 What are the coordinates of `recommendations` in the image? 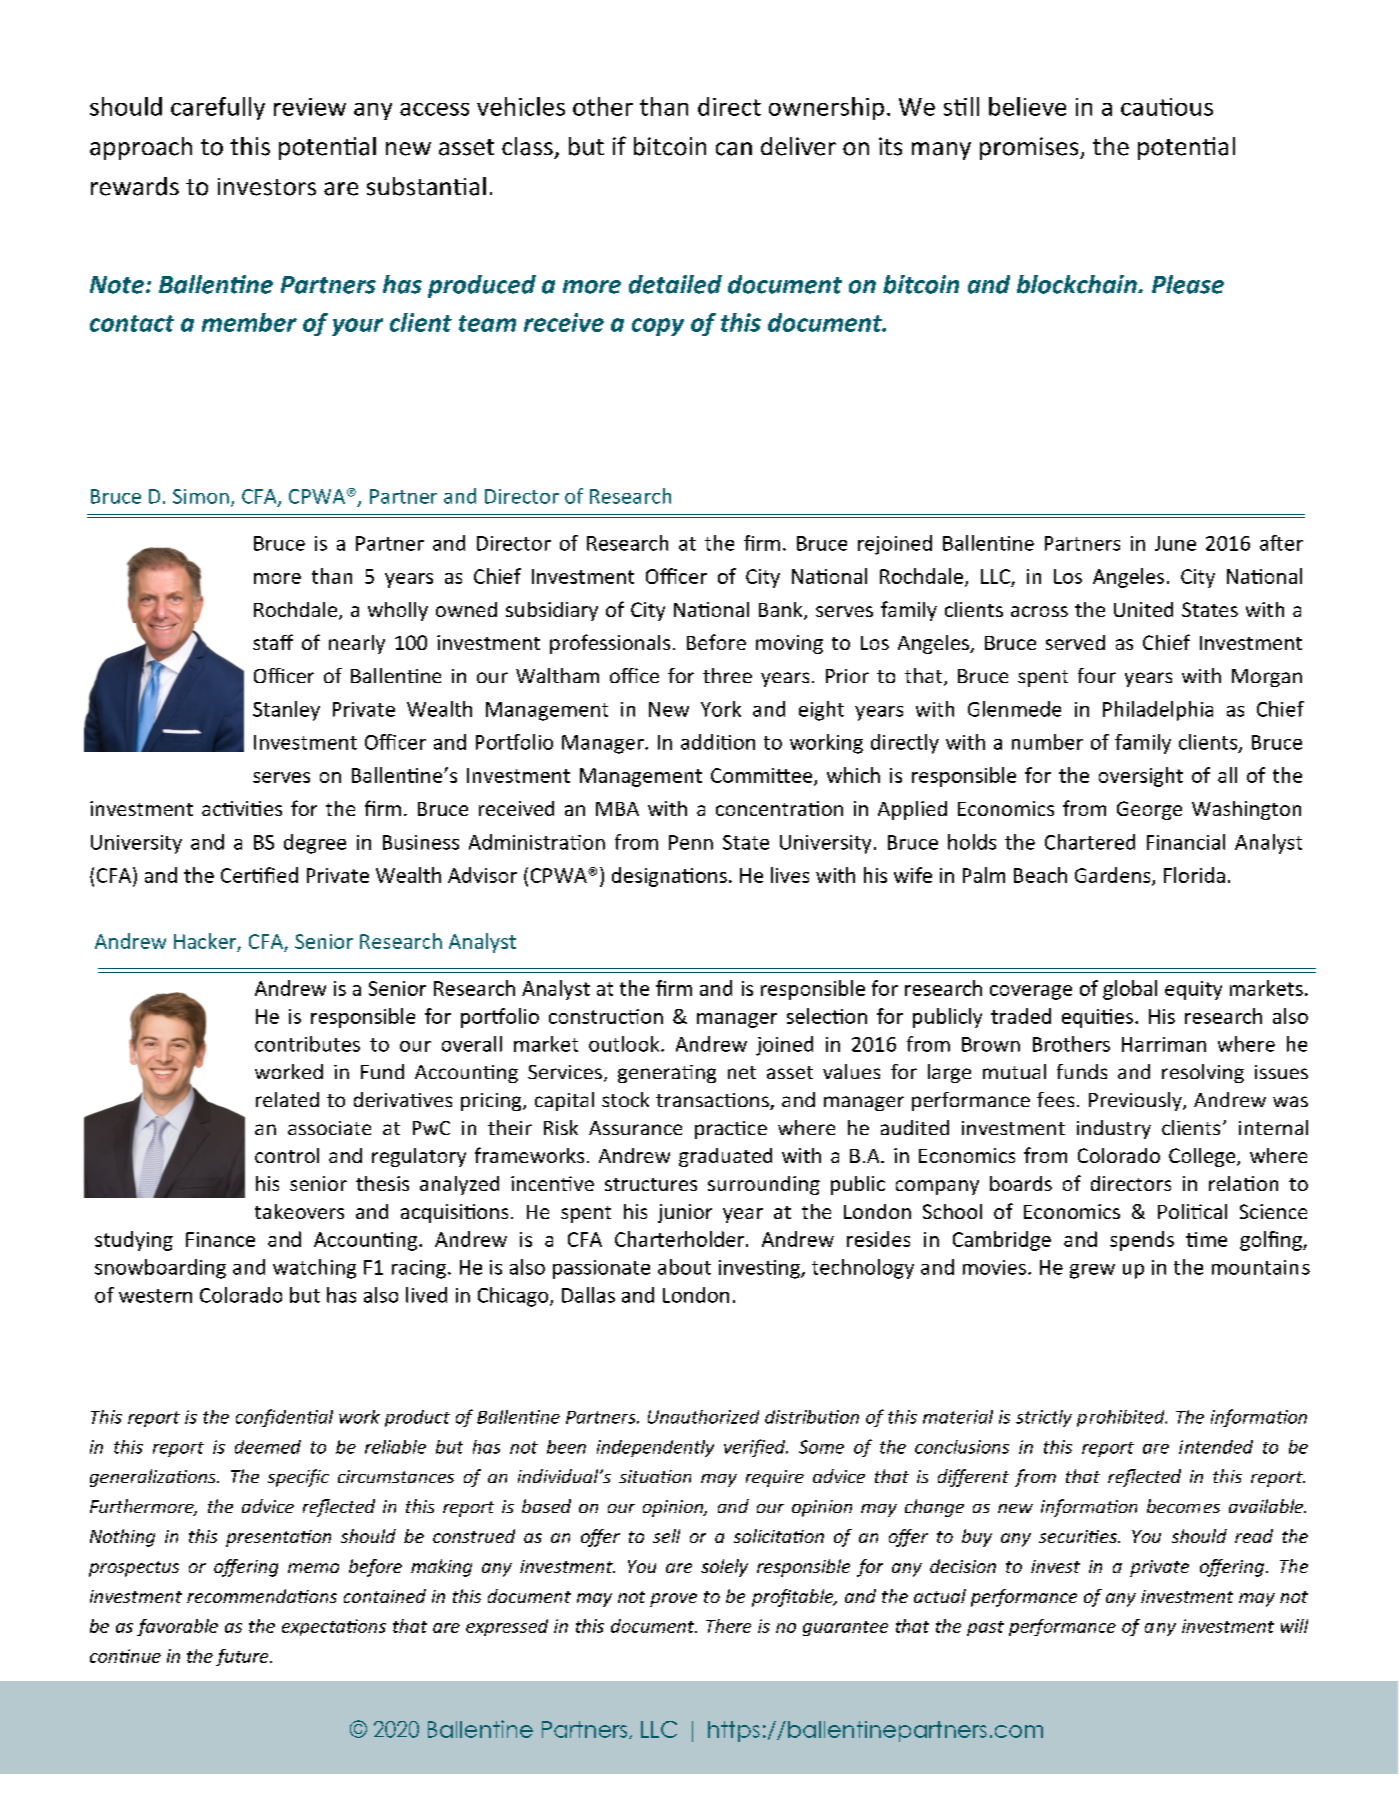 It's located at (262, 1596).
